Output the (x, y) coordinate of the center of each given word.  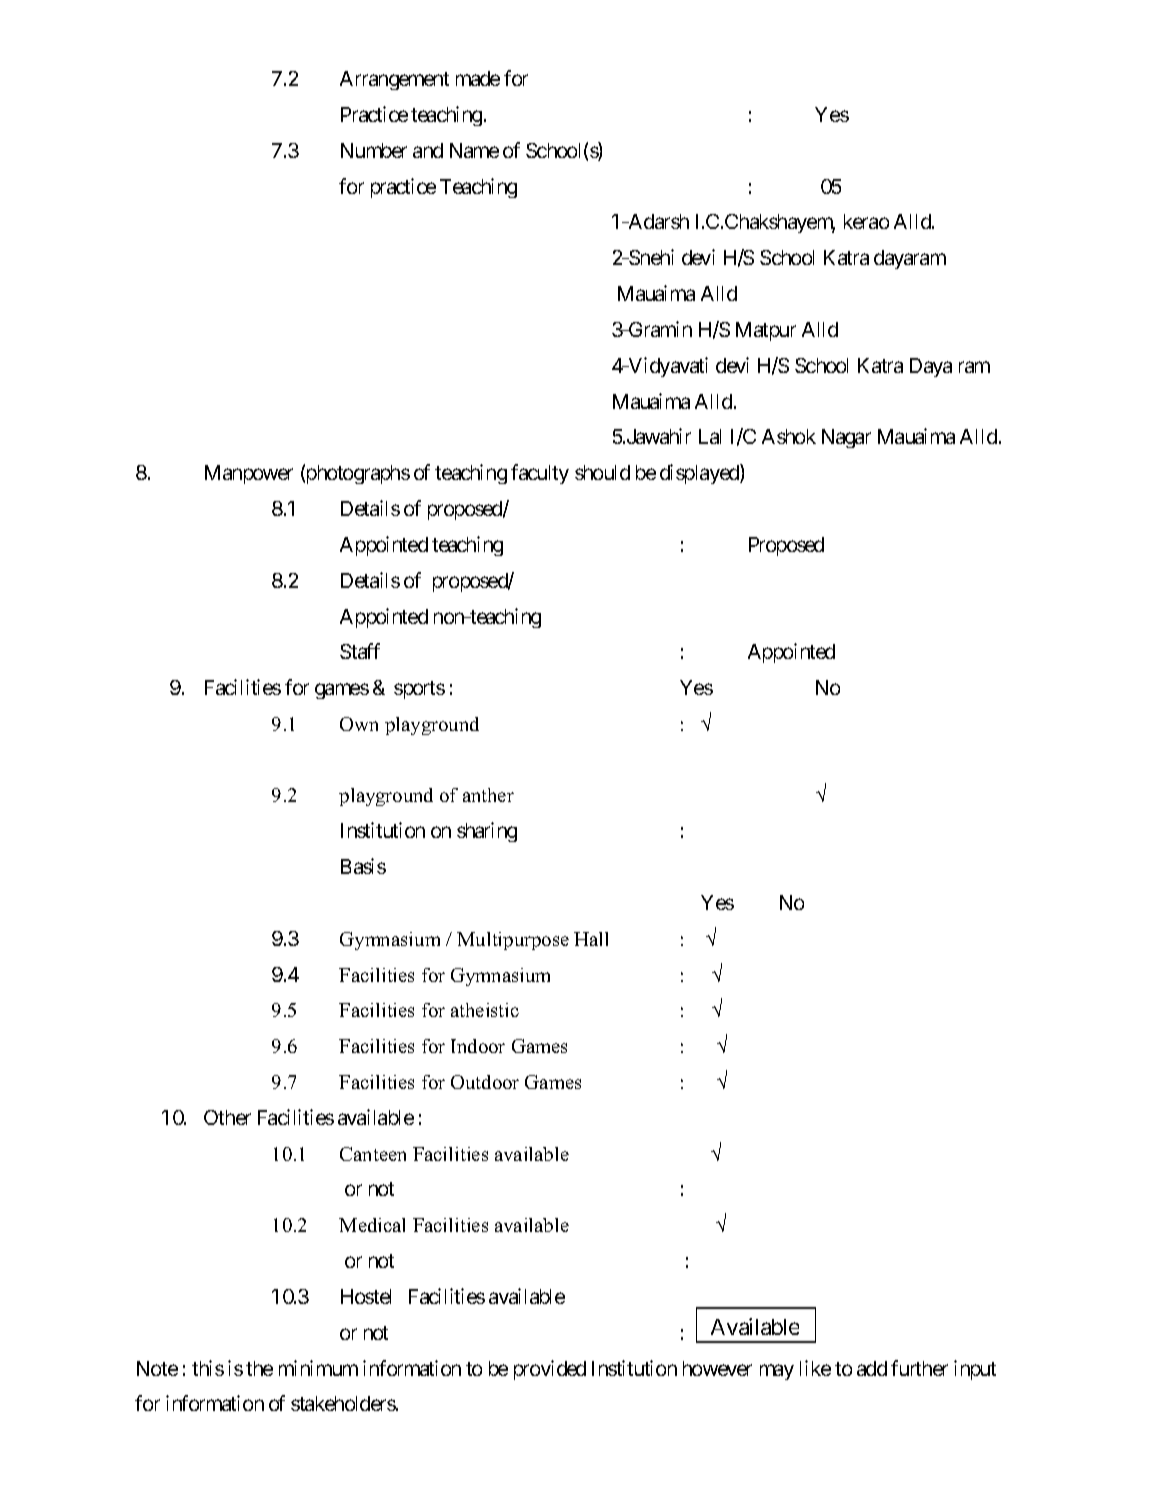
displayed (700, 474)
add (872, 1368)
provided (550, 1370)
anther (488, 795)
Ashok (789, 436)
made (478, 78)
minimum (318, 1368)
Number (374, 150)
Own (359, 724)
